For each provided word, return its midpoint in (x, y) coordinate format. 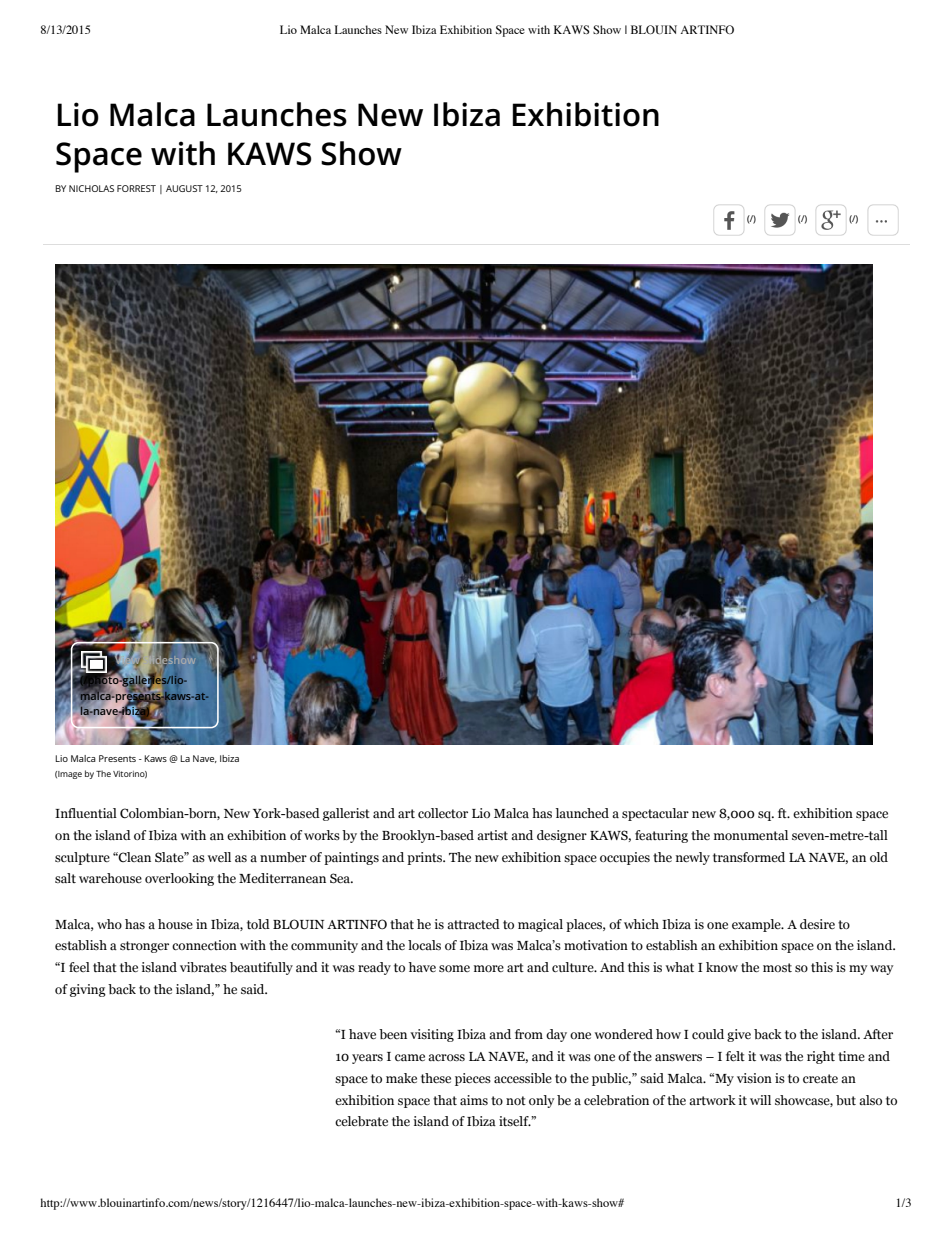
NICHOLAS (91, 188)
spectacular (655, 814)
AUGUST (184, 188)
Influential (86, 813)
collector (443, 813)
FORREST (136, 188)
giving (88, 990)
